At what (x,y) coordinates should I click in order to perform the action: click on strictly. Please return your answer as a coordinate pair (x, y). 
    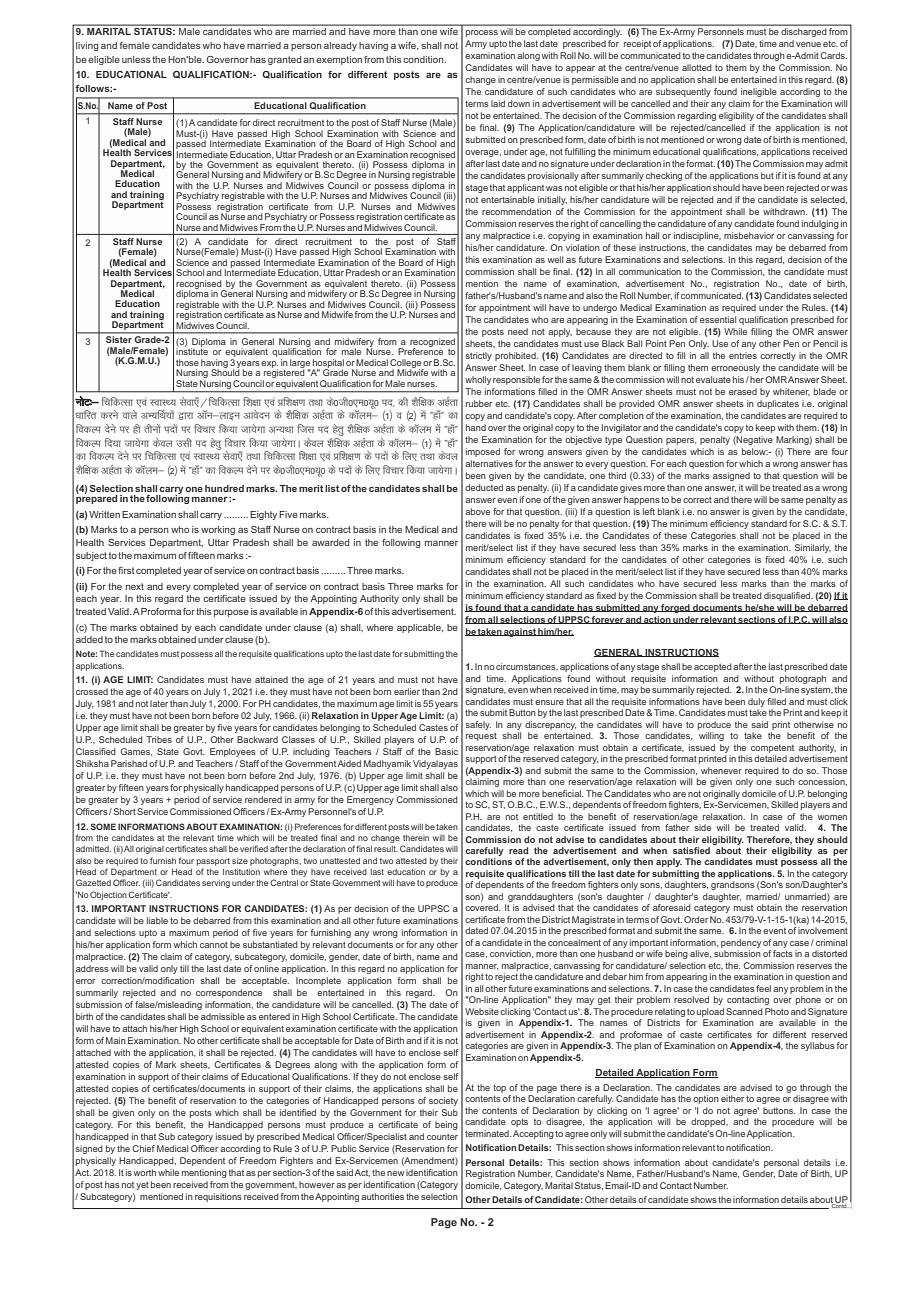
    Looking at the image, I should click on (478, 356).
